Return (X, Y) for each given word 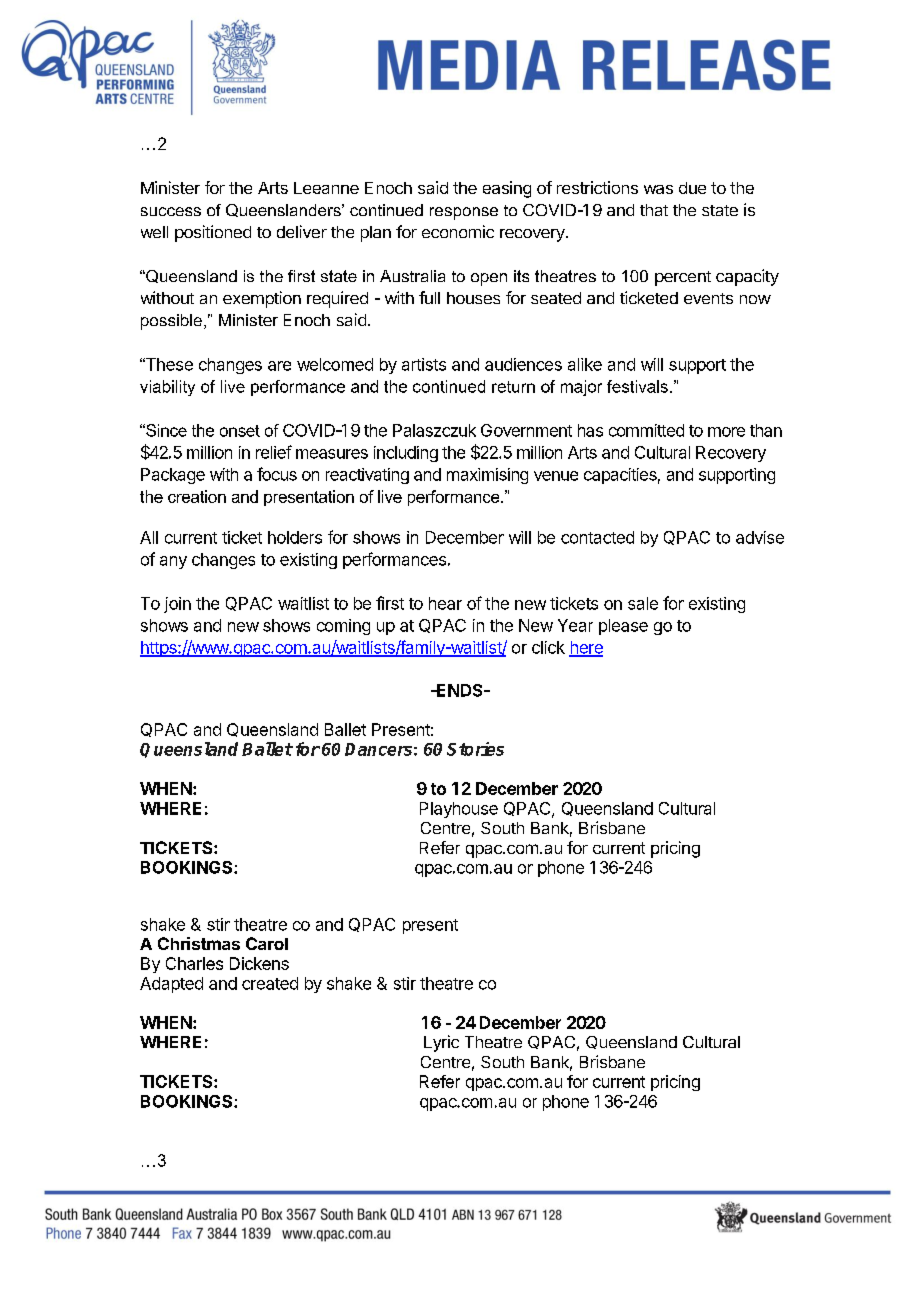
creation (197, 496)
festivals (637, 386)
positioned (213, 233)
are (279, 366)
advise (760, 537)
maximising (487, 476)
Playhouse (459, 810)
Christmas (199, 943)
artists (424, 364)
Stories (475, 749)
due (692, 188)
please (623, 627)
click (548, 647)
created (270, 983)
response (464, 213)
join (177, 605)
